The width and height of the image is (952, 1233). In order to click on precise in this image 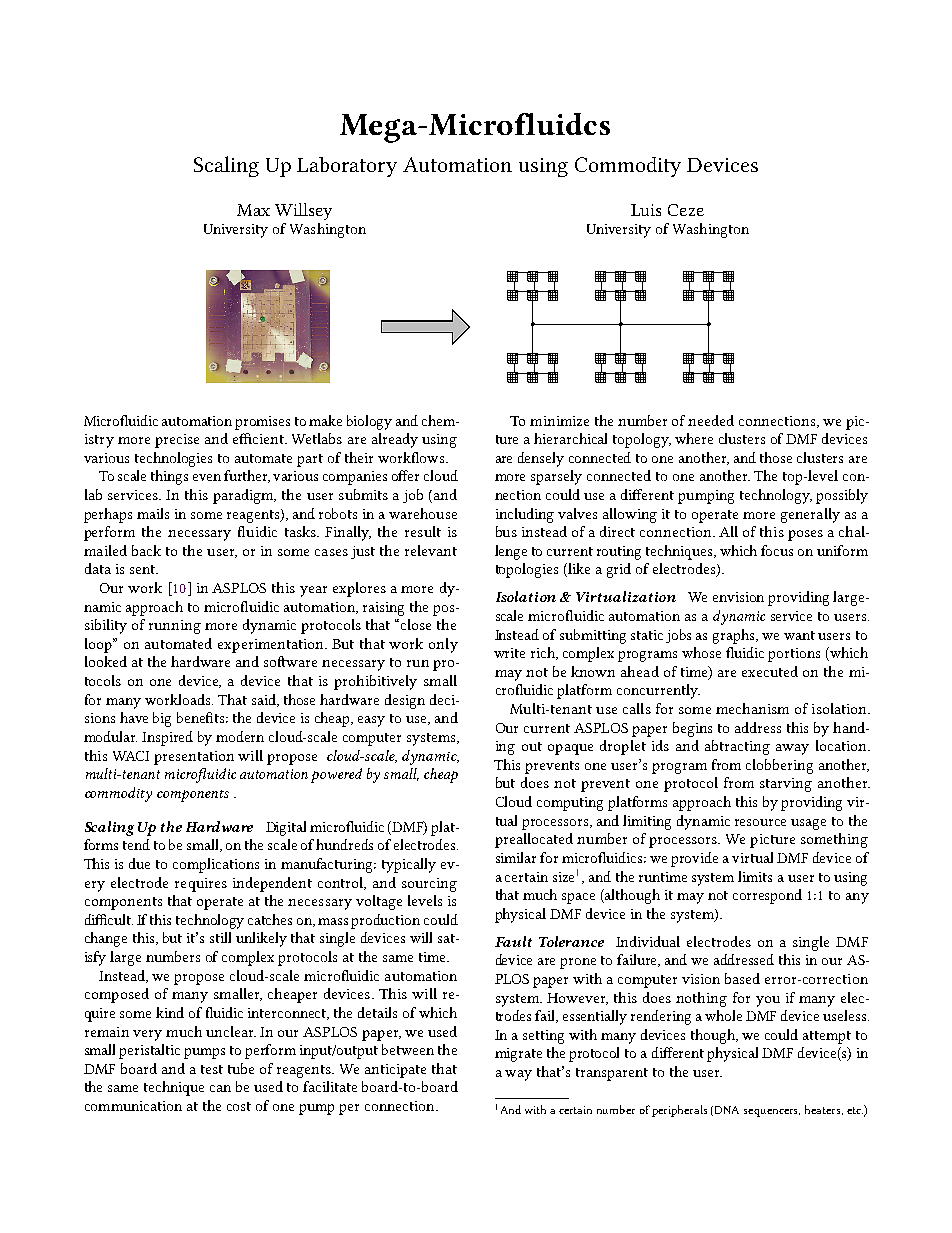, I will do `click(177, 441)`.
